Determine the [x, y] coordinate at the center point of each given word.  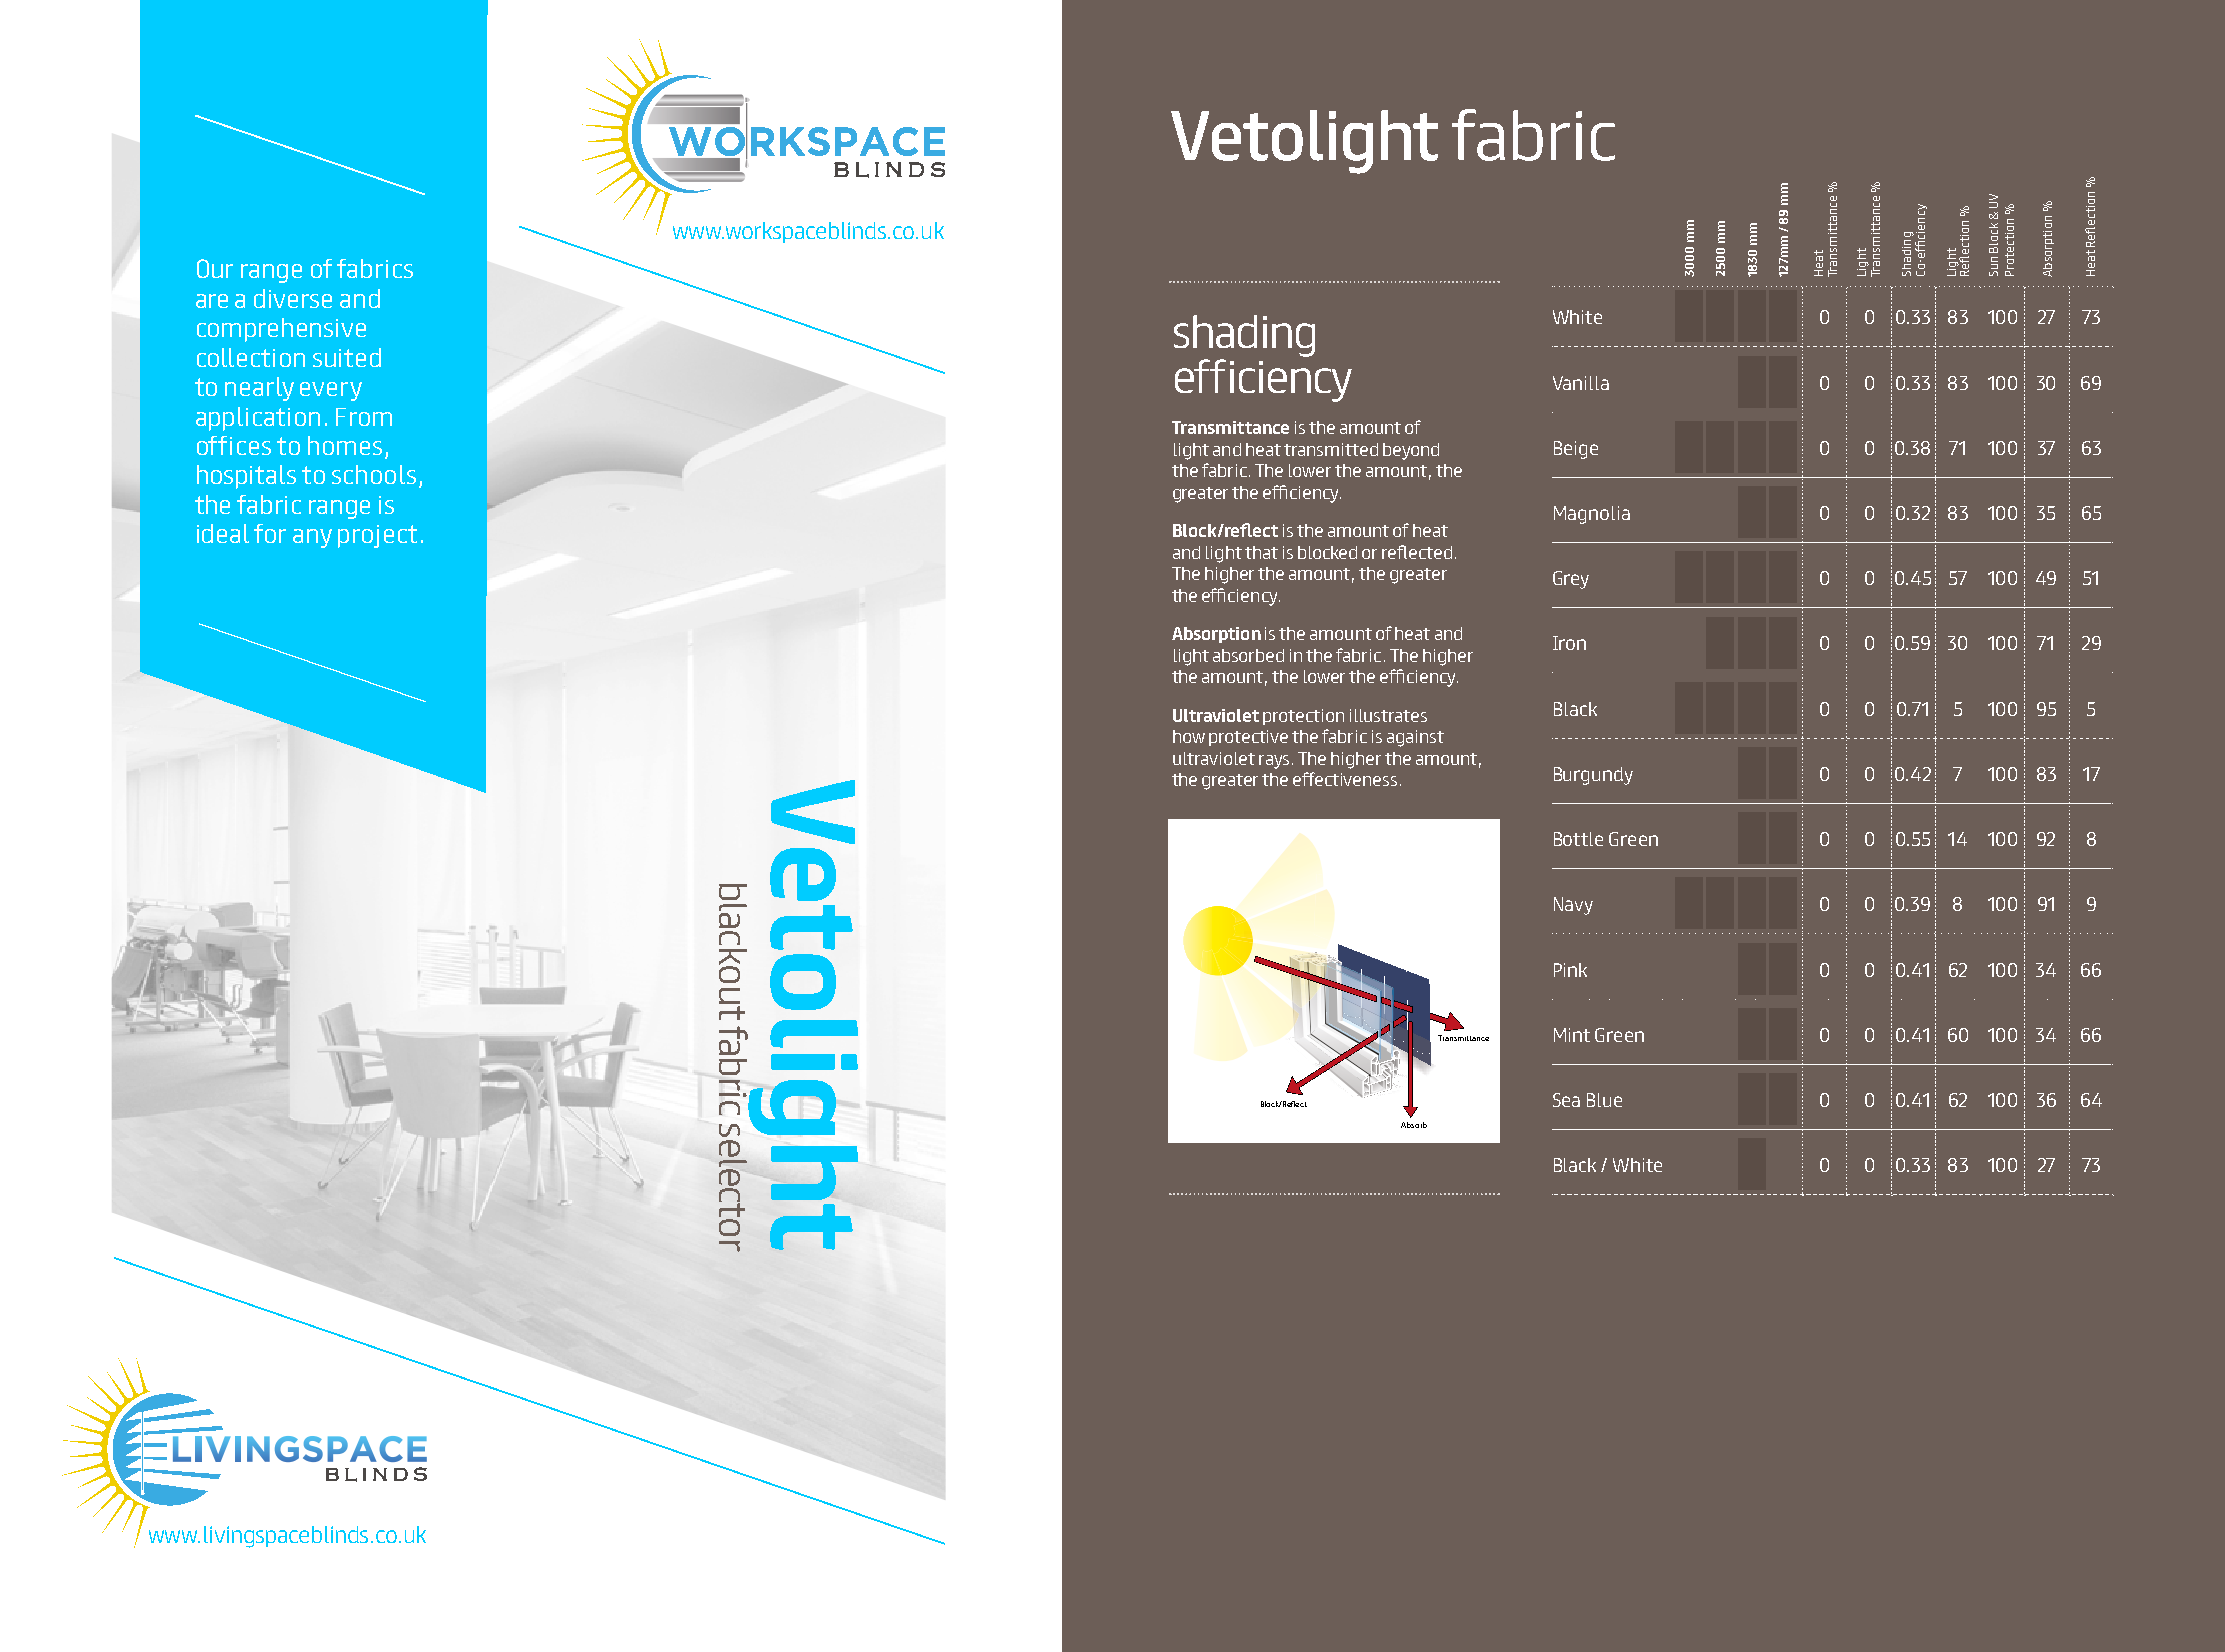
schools [374, 474]
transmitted [1331, 449]
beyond [1411, 451]
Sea [1566, 1100]
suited [347, 357]
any [312, 538]
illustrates [1388, 715]
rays [1274, 762]
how [1189, 736]
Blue [1604, 1100]
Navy [1573, 906]
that [1261, 552]
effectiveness [1345, 779]
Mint [1572, 1035]
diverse [293, 298]
